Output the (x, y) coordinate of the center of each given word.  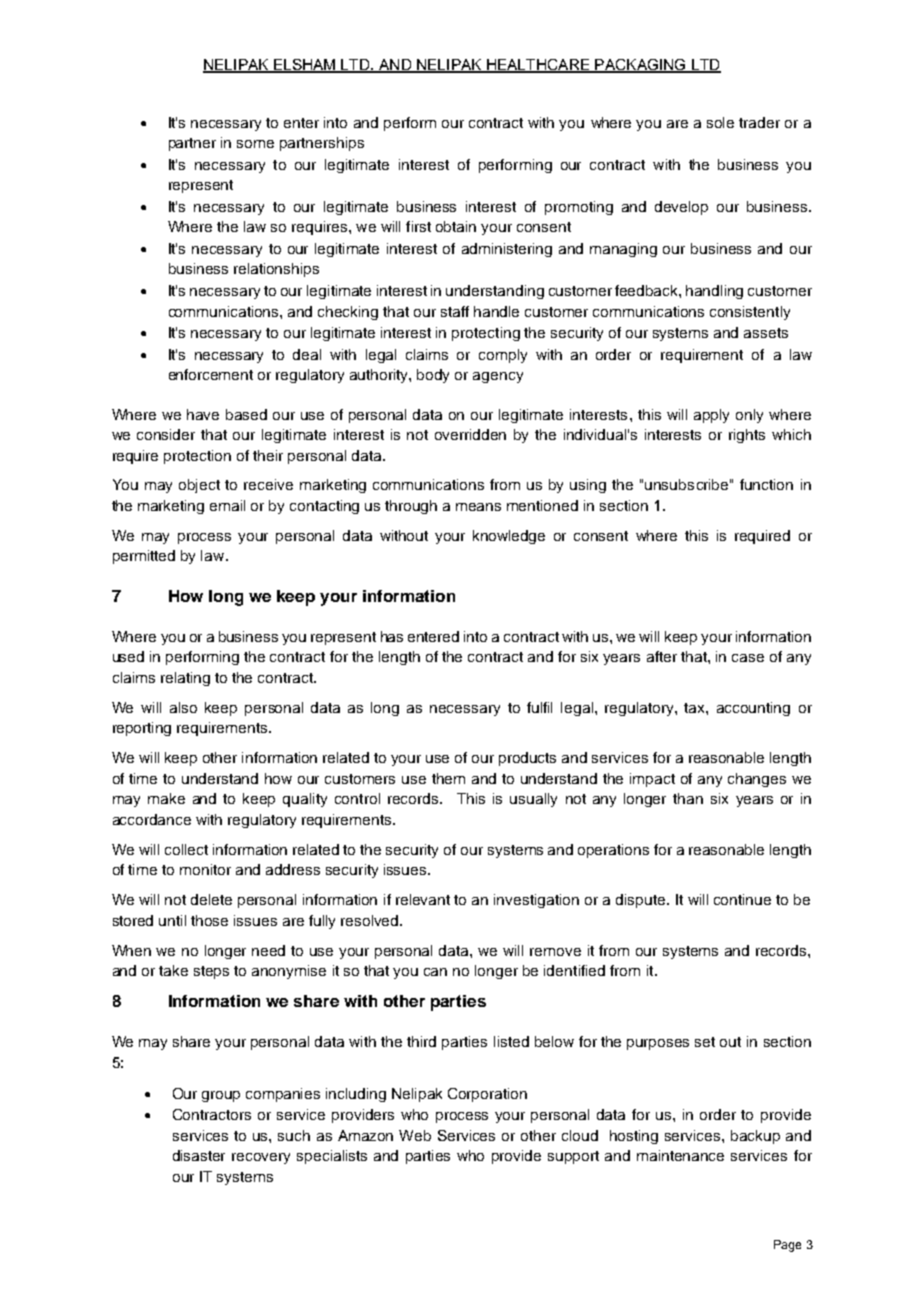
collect (186, 849)
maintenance (680, 1155)
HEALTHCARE (538, 65)
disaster (199, 1155)
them (448, 778)
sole (720, 122)
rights (747, 436)
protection (197, 457)
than (688, 798)
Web (415, 1135)
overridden (470, 434)
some (255, 144)
